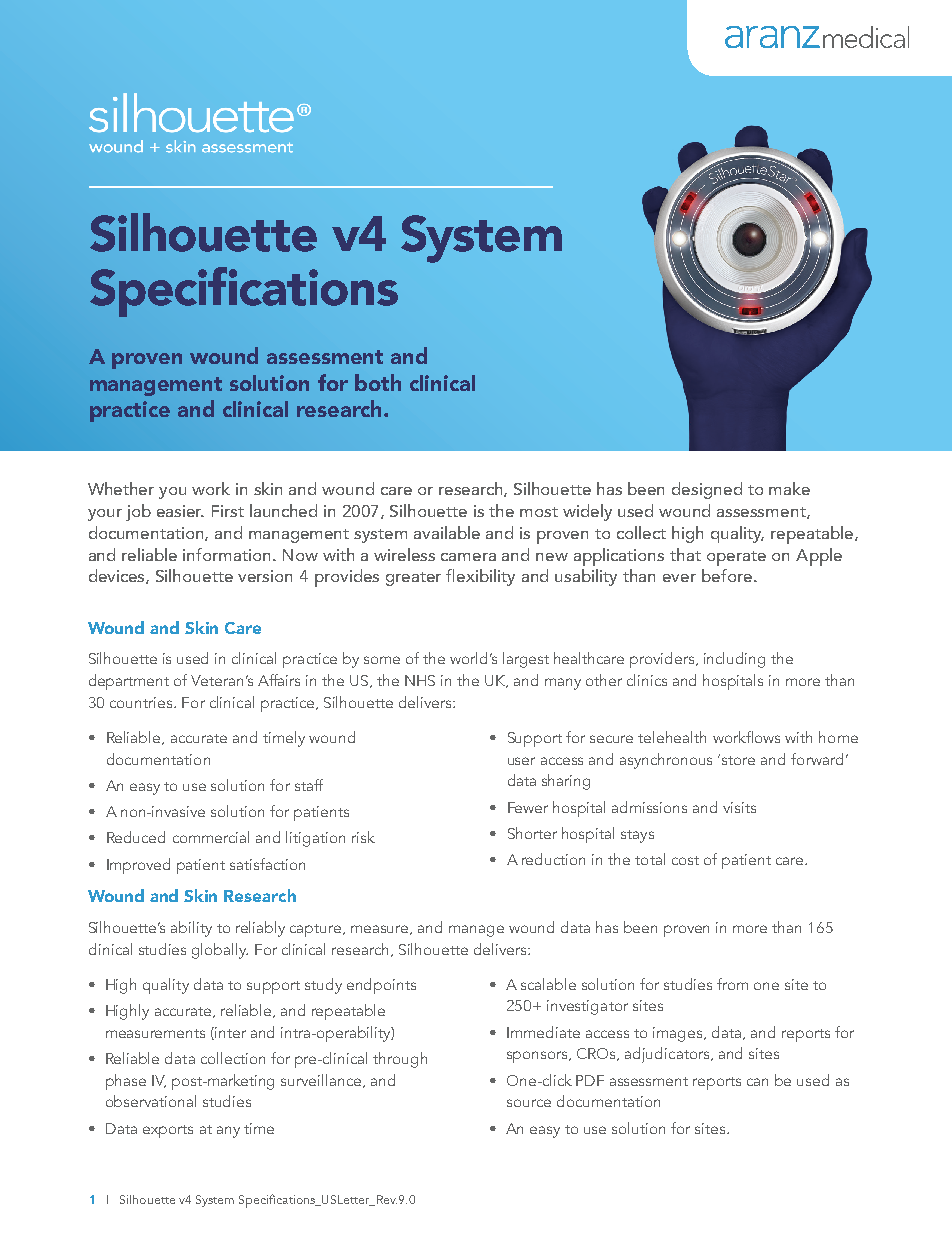 The height and width of the image is (1233, 952). What do you see at coordinates (121, 488) in the image?
I see `Whether` at bounding box center [121, 488].
